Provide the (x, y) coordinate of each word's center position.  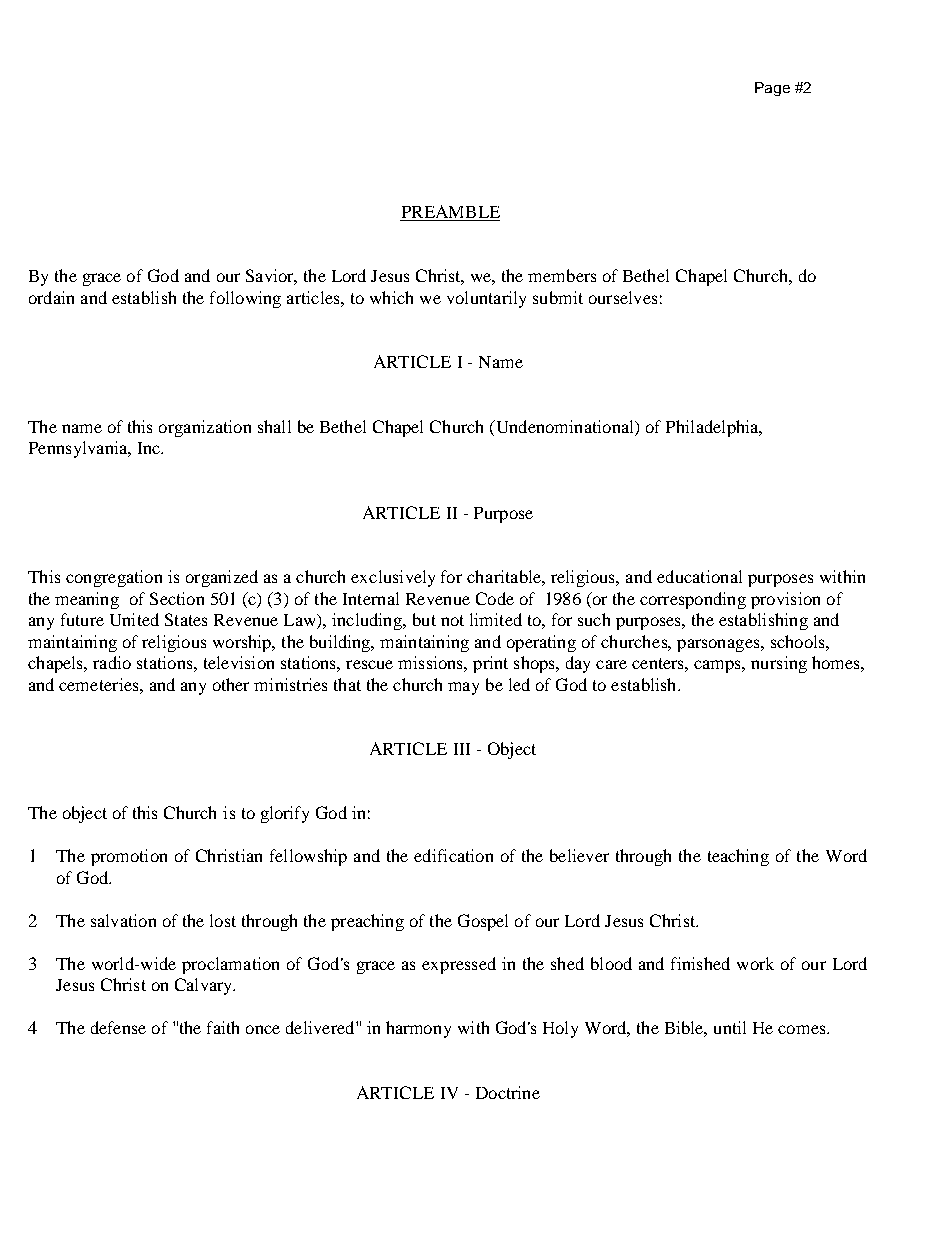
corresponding (693, 600)
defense (118, 1027)
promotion (129, 857)
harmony (418, 1029)
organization (205, 428)
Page (772, 89)
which (391, 297)
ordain (51, 297)
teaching (738, 857)
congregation (114, 578)
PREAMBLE (451, 211)
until (730, 1027)
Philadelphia (713, 428)
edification (453, 855)
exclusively (393, 578)
